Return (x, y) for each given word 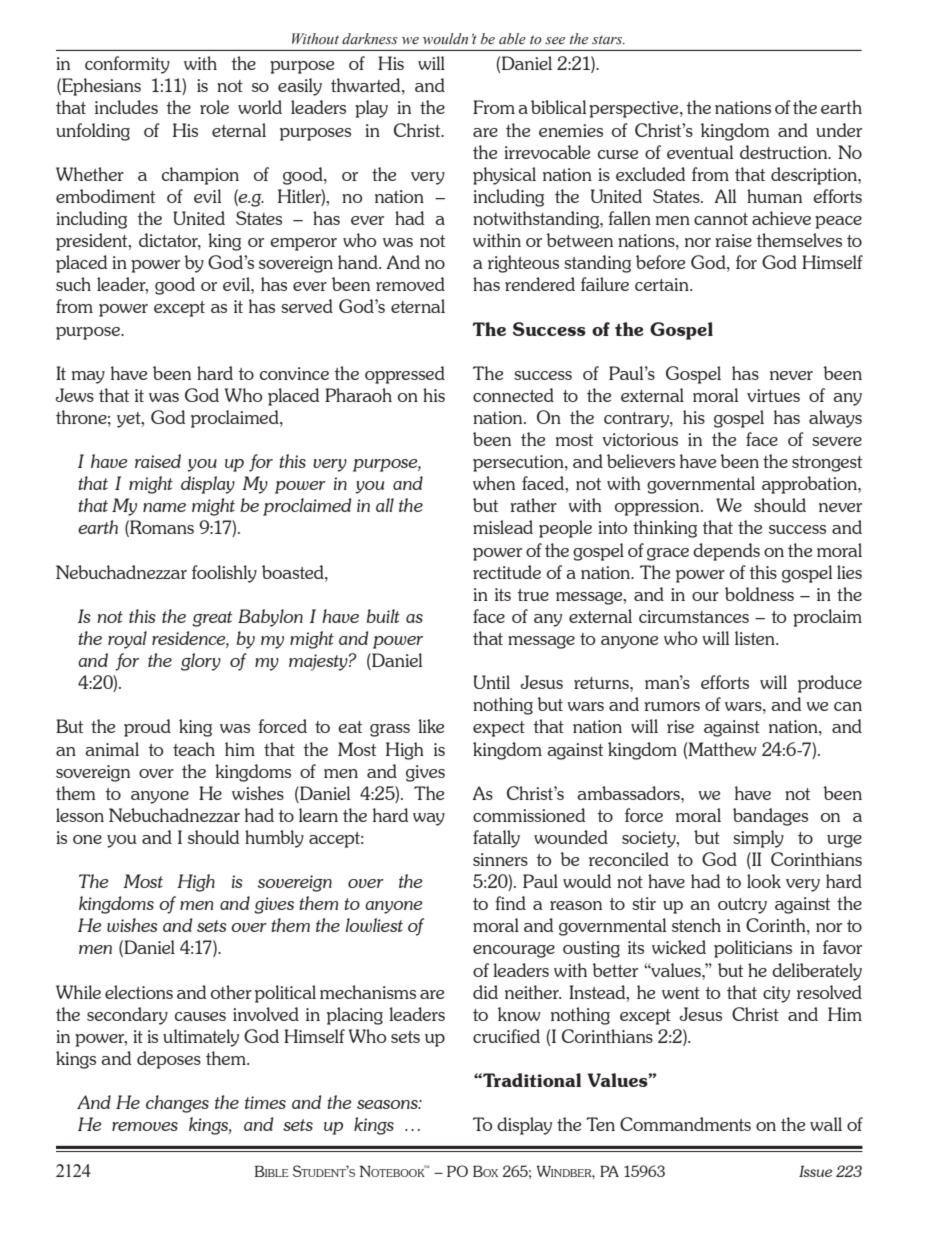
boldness (759, 594)
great (212, 619)
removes (145, 1126)
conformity (127, 65)
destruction (785, 152)
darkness (370, 39)
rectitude (507, 572)
